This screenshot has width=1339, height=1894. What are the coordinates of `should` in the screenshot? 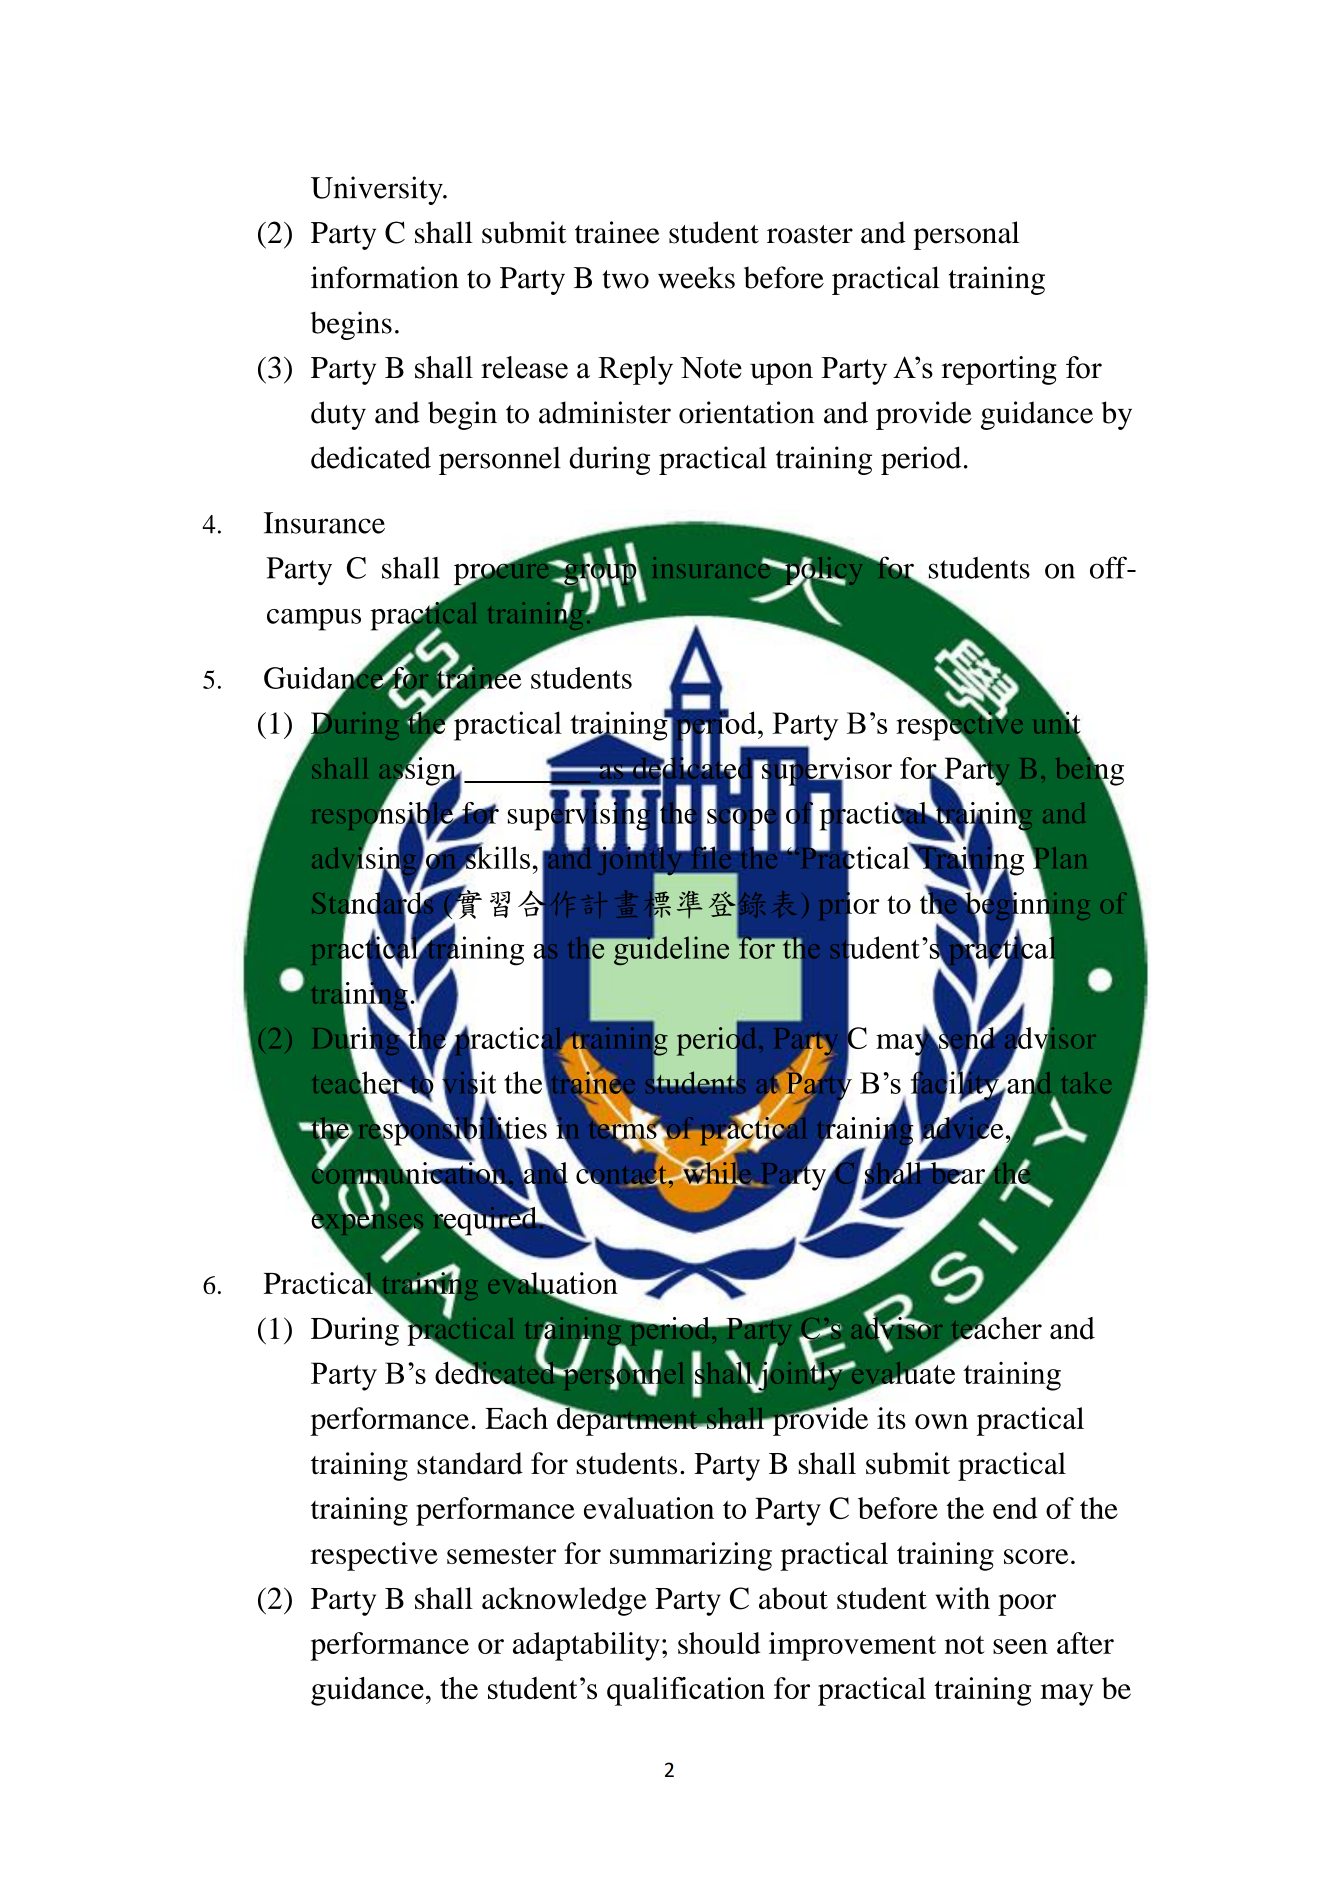 It's located at (719, 1643).
